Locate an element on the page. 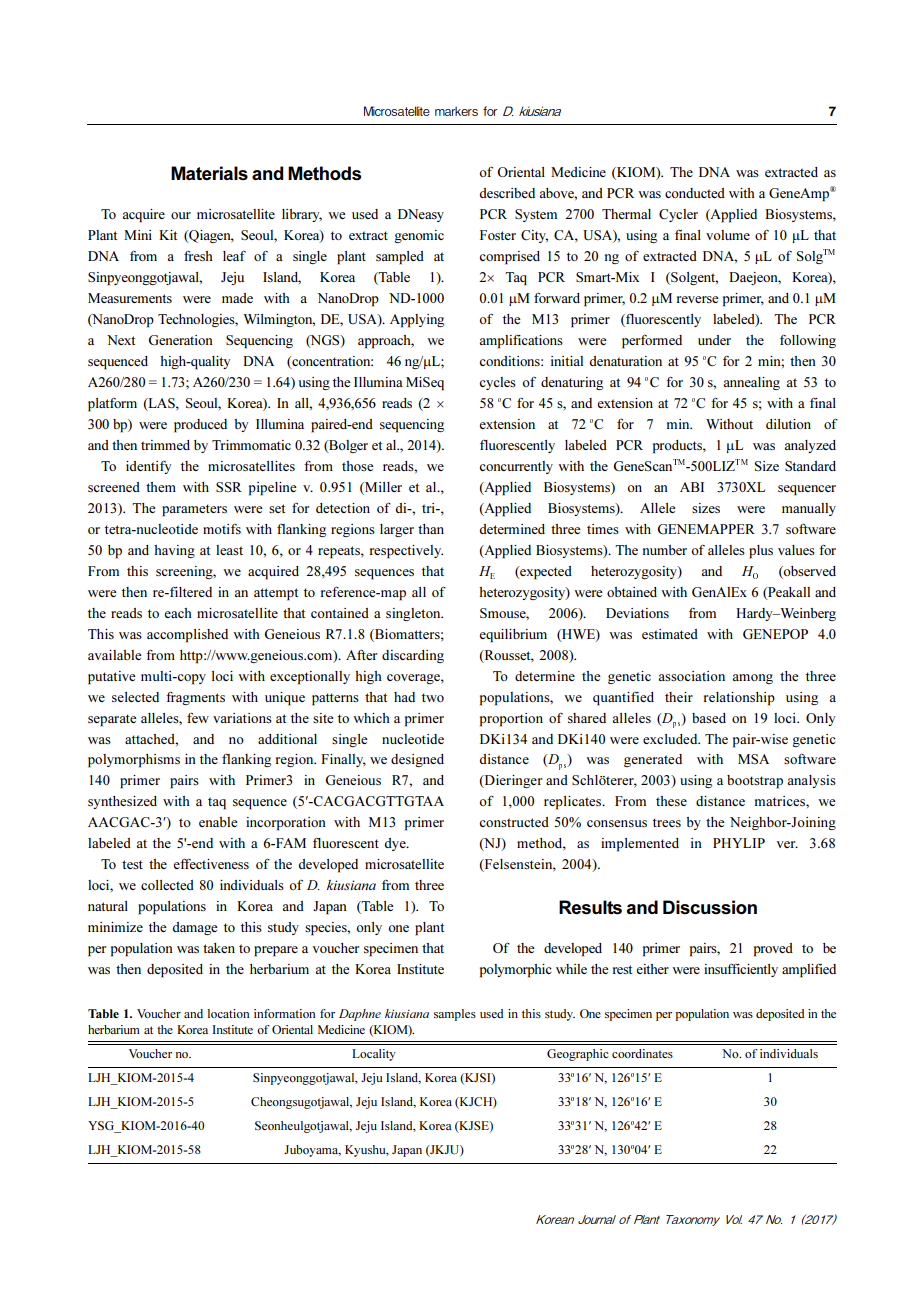 The height and width of the page is (1308, 924). cycles is located at coordinates (497, 383).
